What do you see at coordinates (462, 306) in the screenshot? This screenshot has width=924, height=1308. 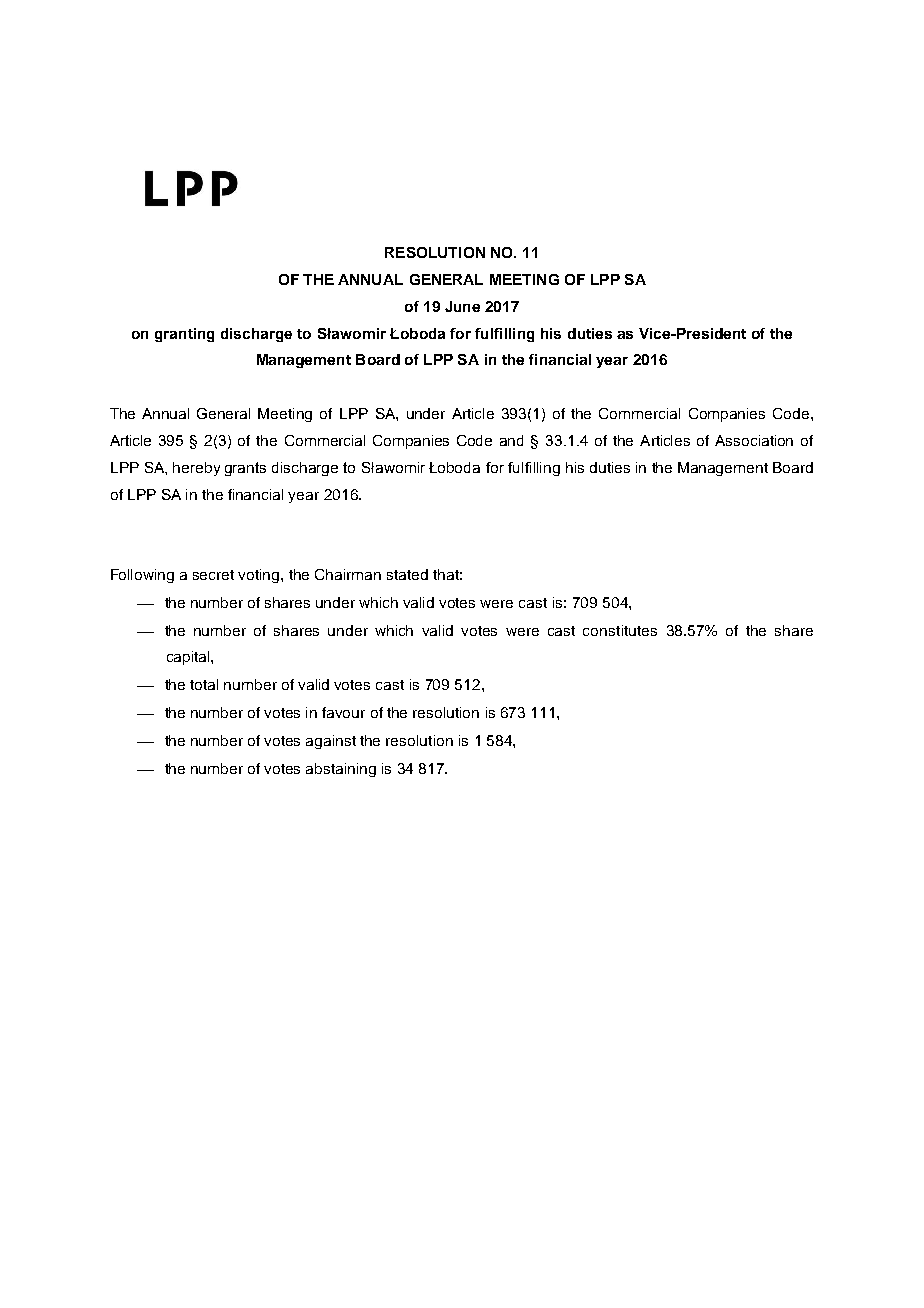 I see `June` at bounding box center [462, 306].
